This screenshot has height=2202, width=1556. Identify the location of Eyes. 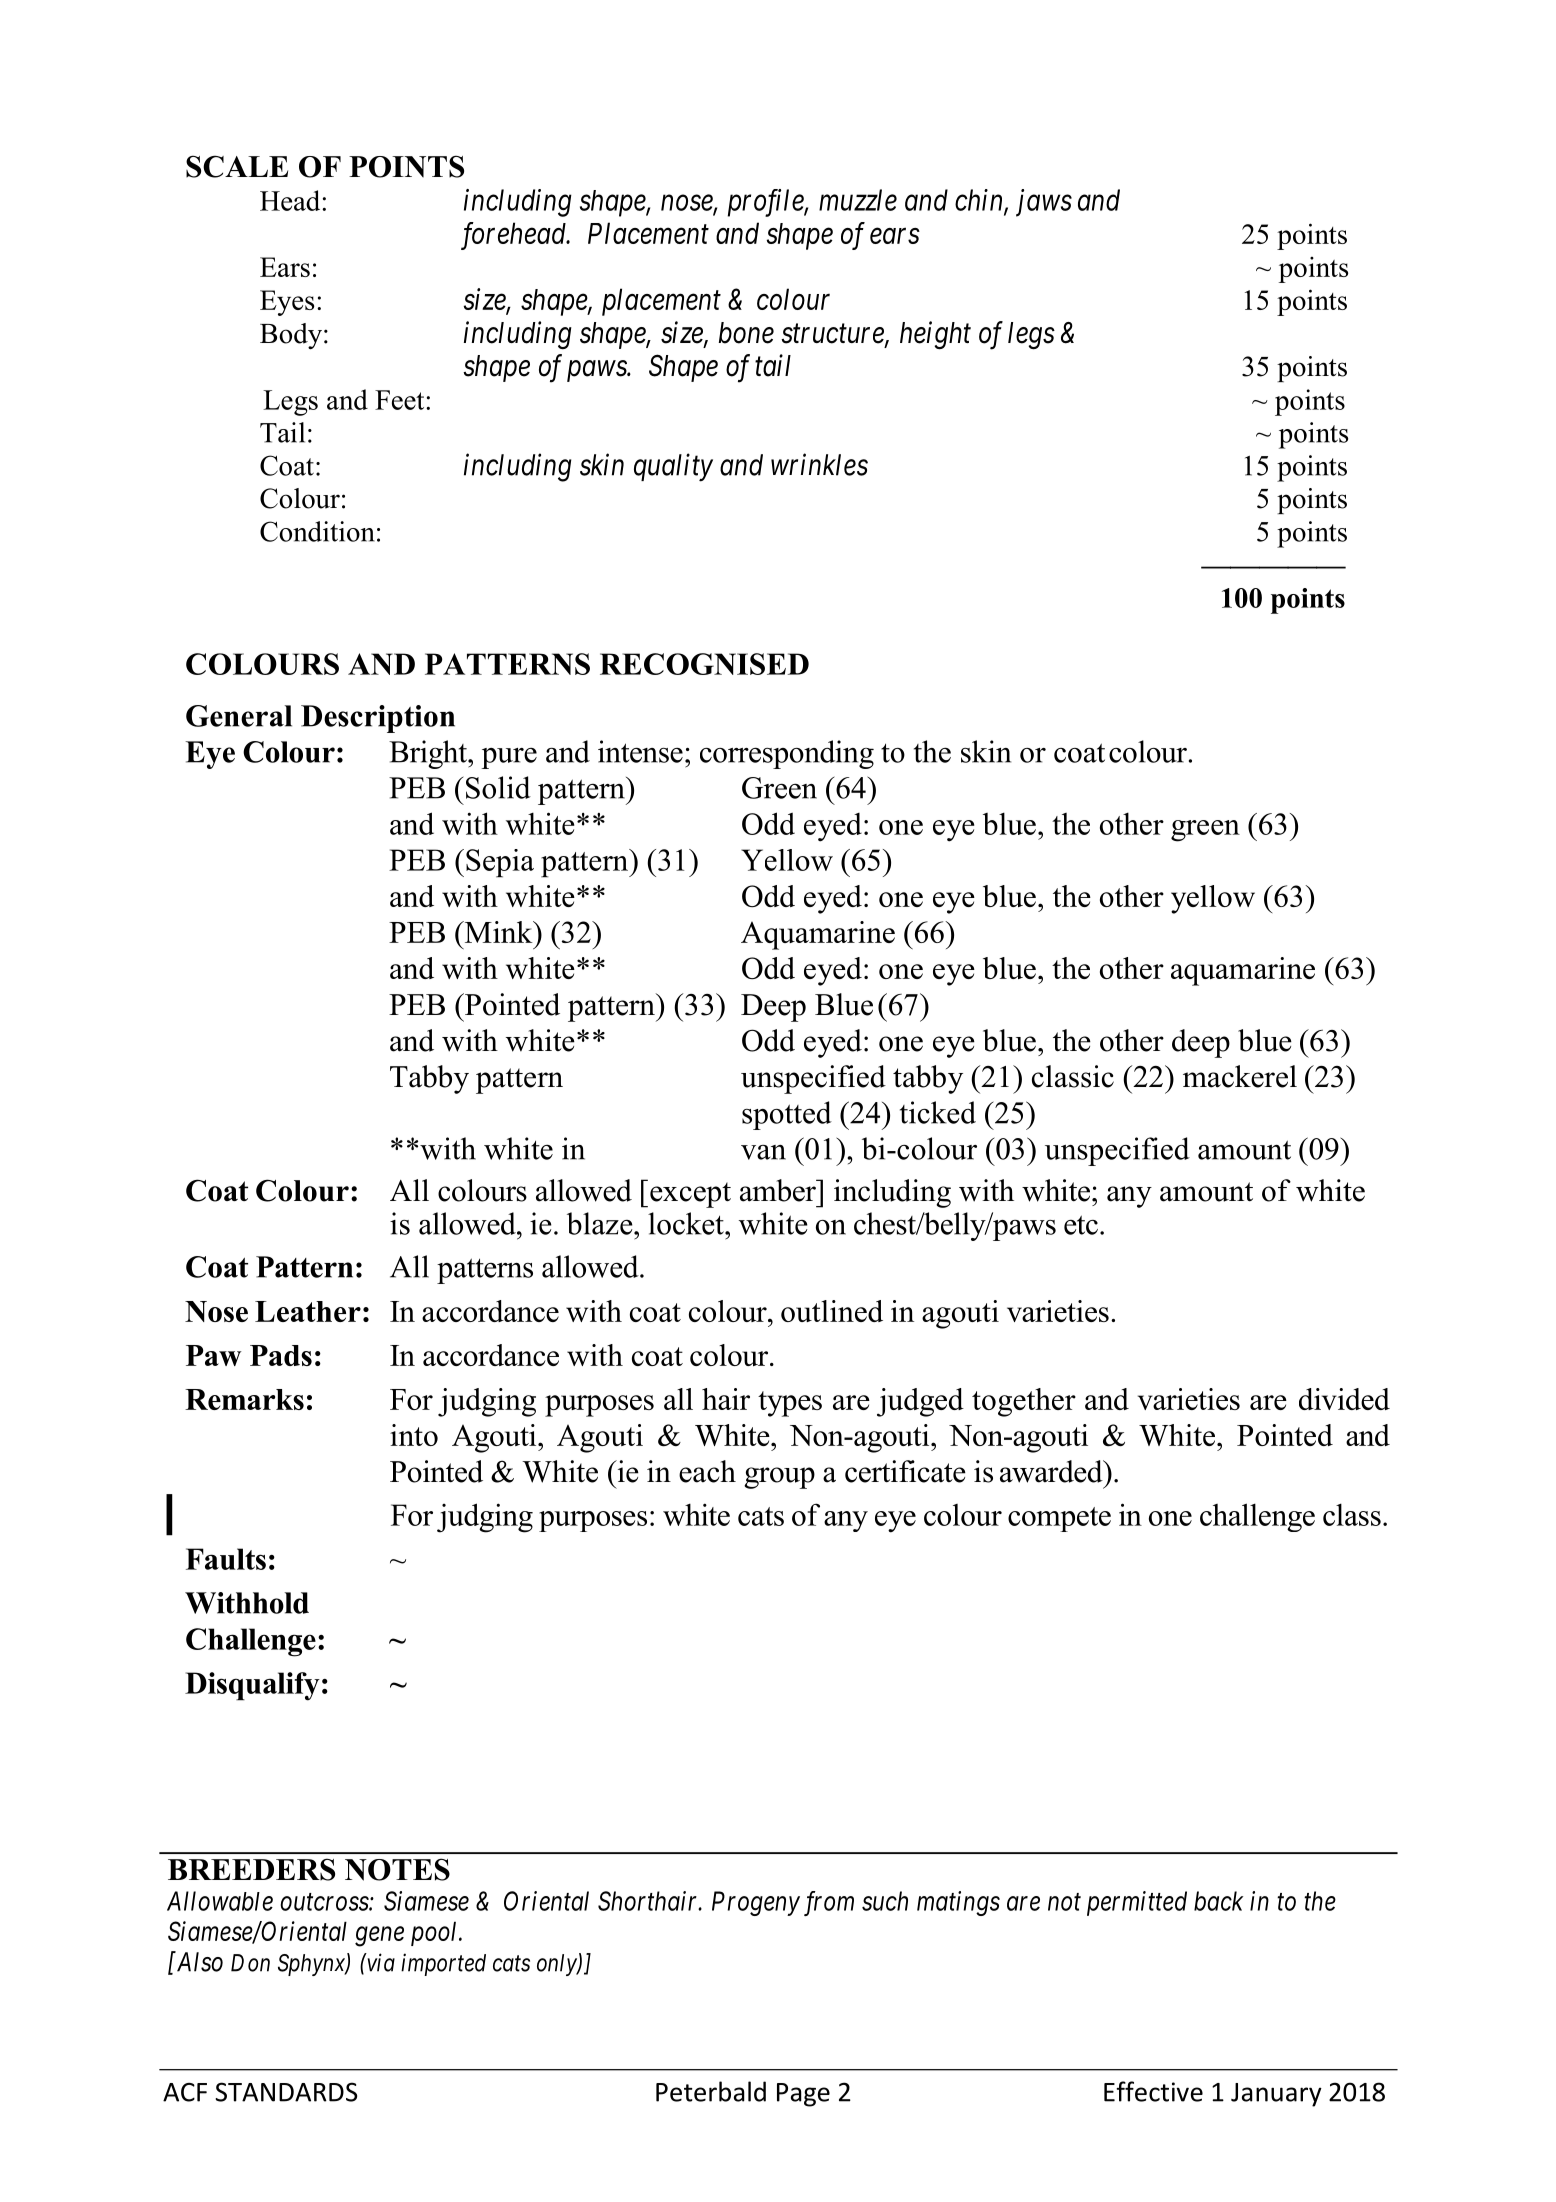
(287, 303).
